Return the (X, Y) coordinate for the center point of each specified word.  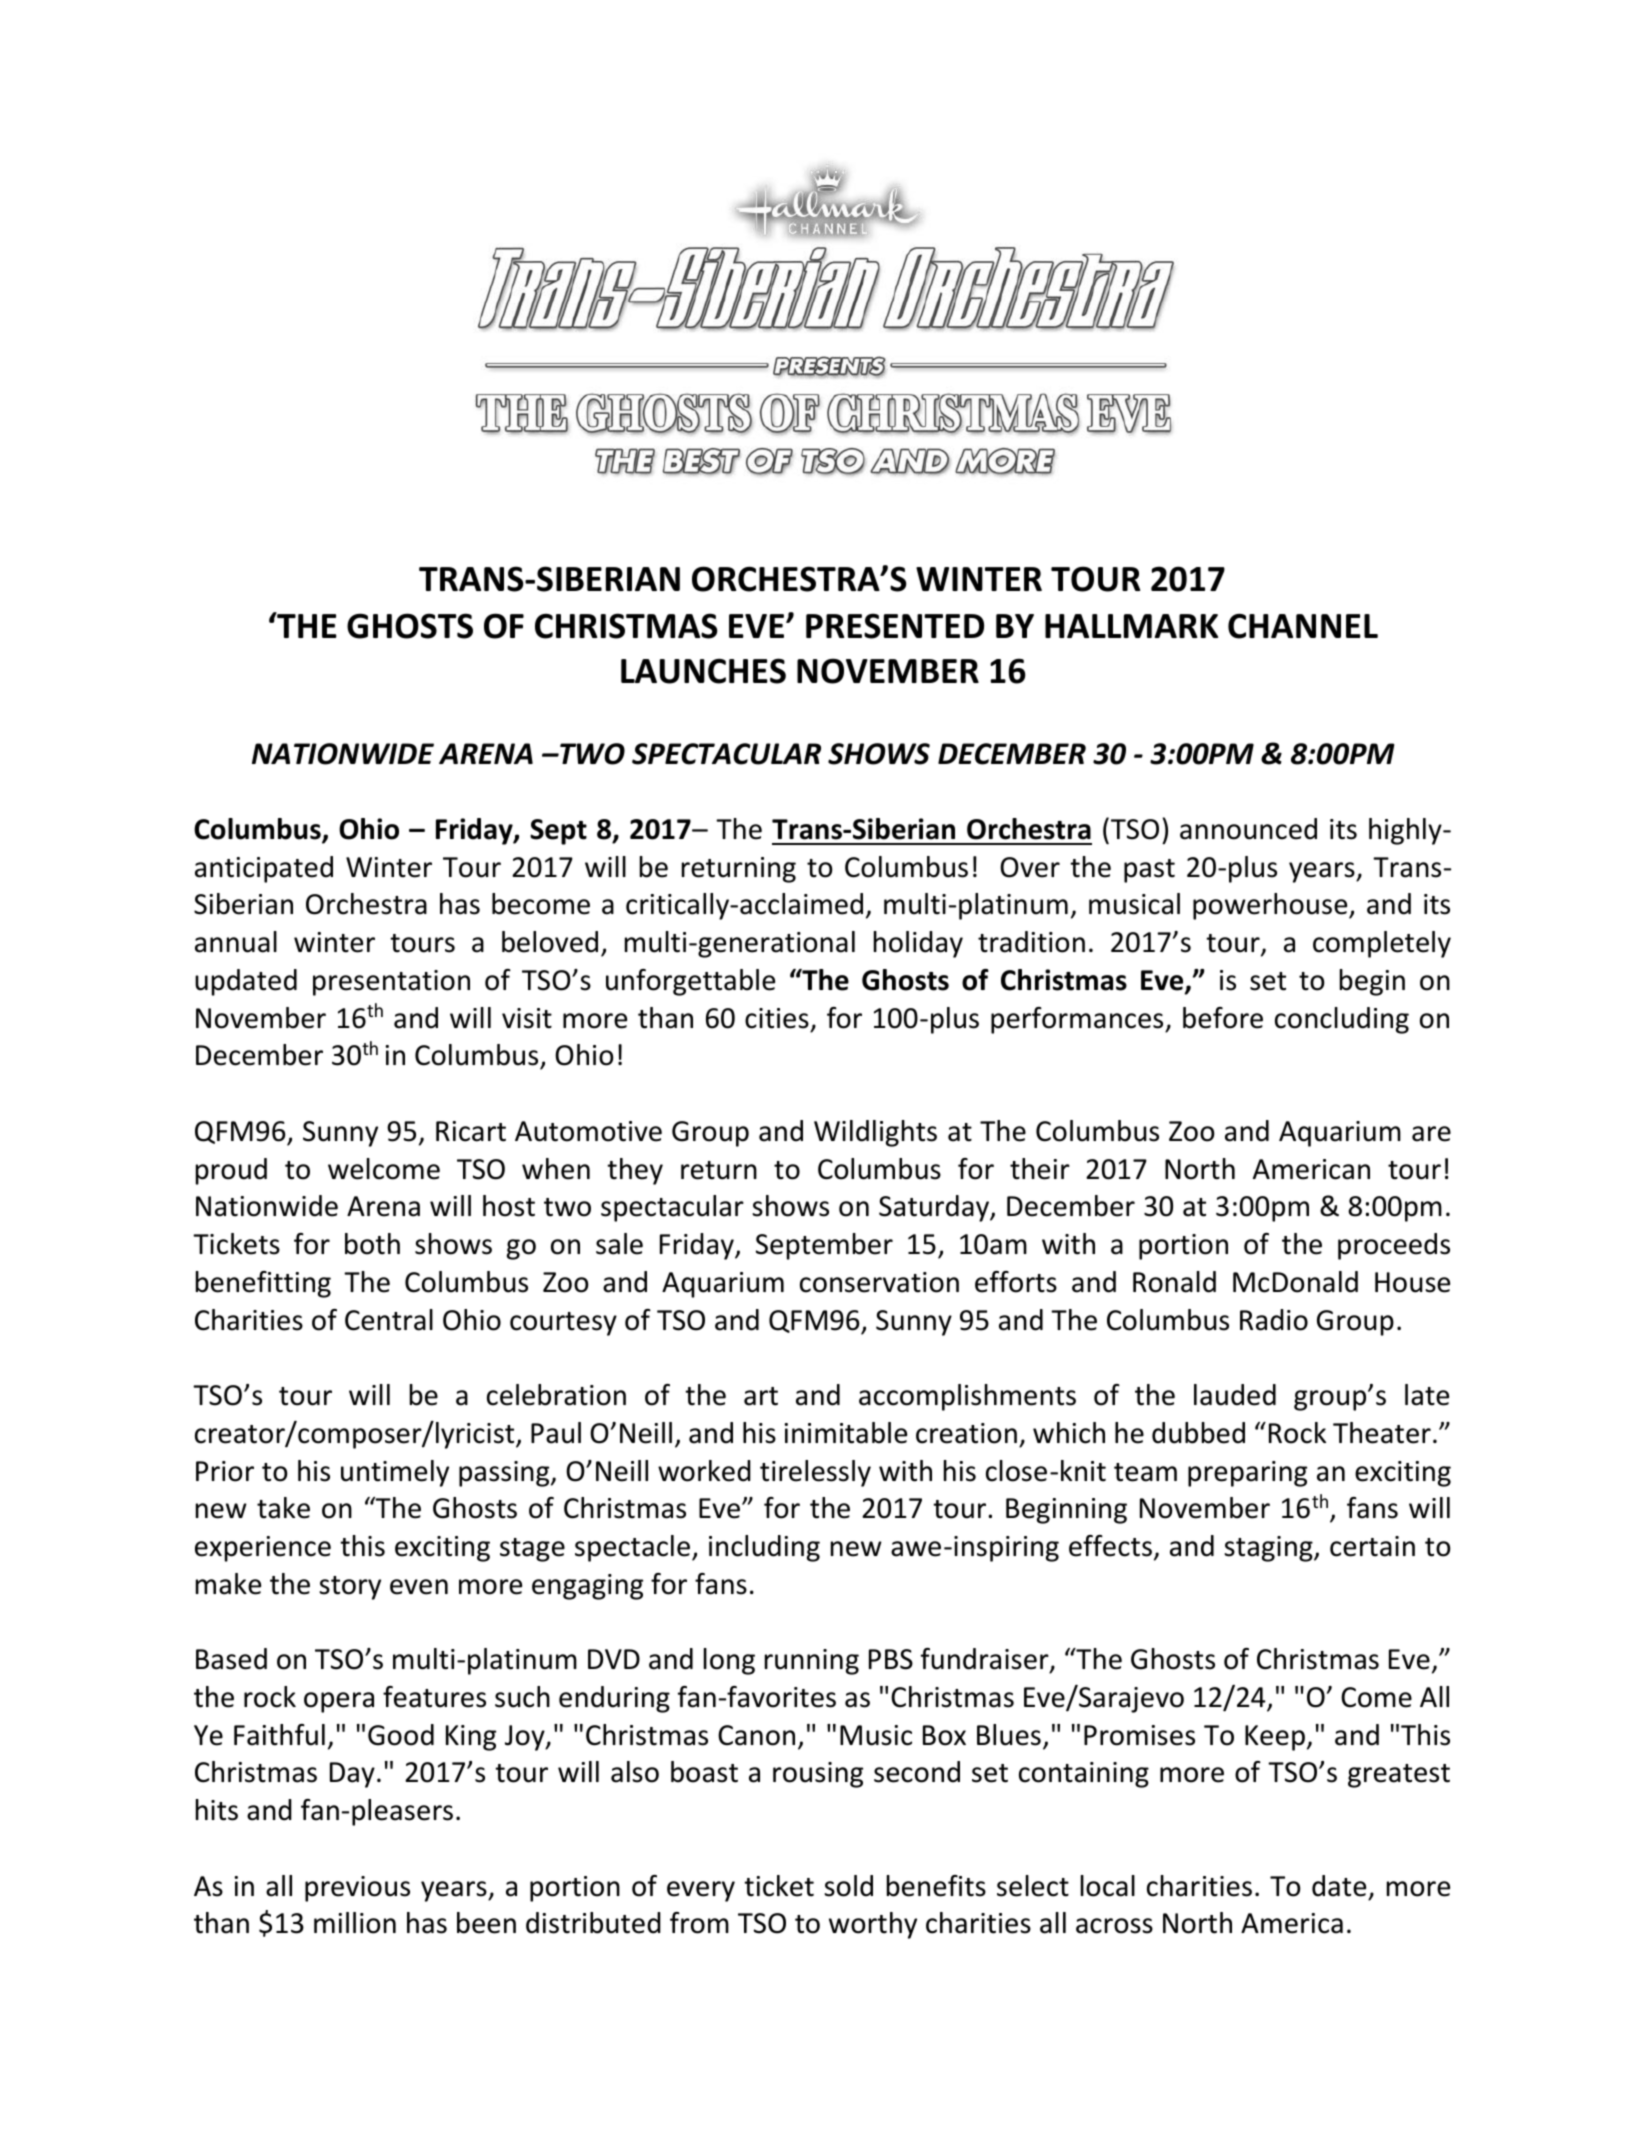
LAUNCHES (703, 671)
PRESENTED (895, 626)
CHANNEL (1303, 626)
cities (777, 1018)
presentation (391, 983)
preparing (1247, 1474)
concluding (1342, 1020)
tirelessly (815, 1473)
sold (848, 1886)
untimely (395, 1473)
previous (357, 1889)
